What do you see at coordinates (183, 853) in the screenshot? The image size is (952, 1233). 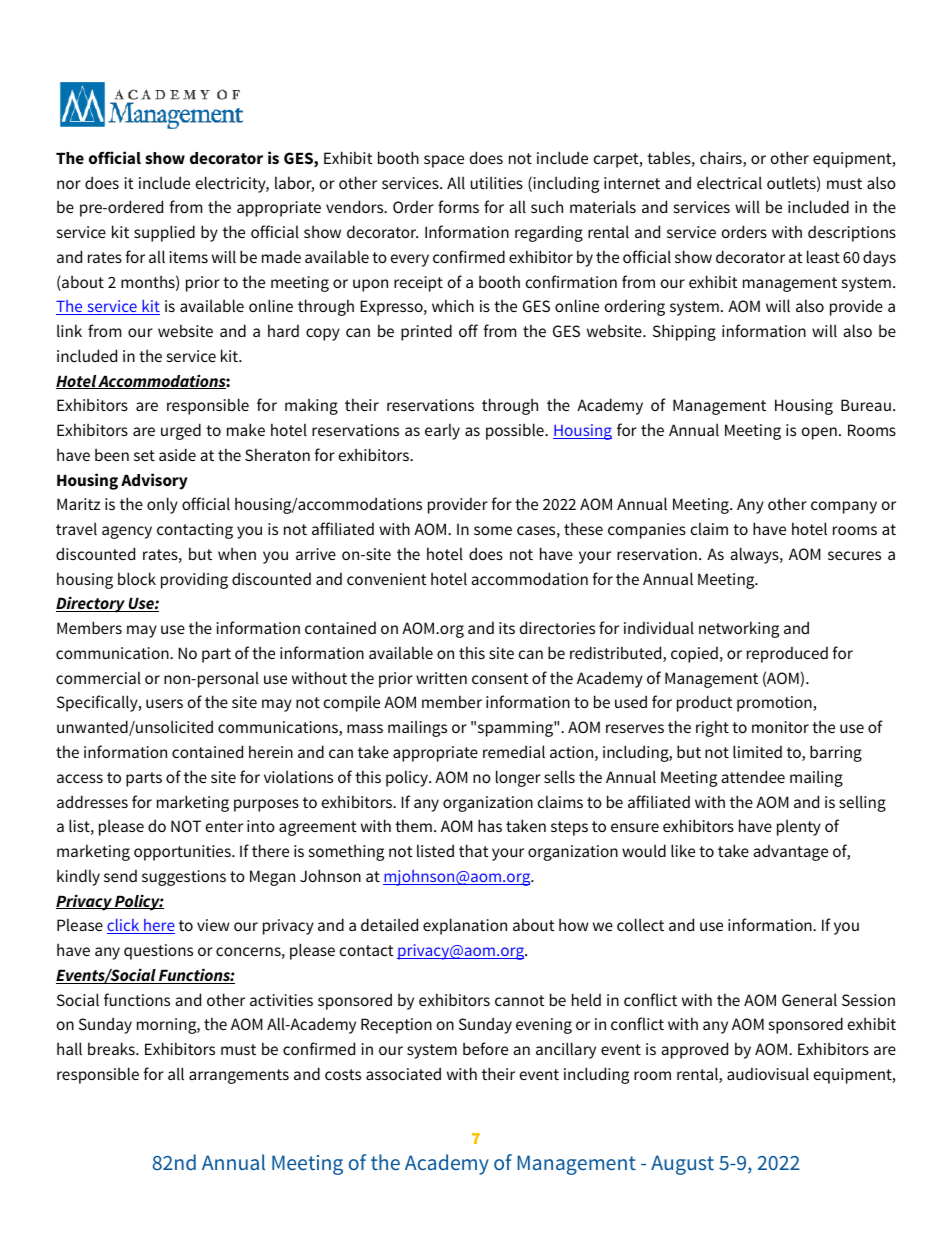 I see `opportunities` at bounding box center [183, 853].
